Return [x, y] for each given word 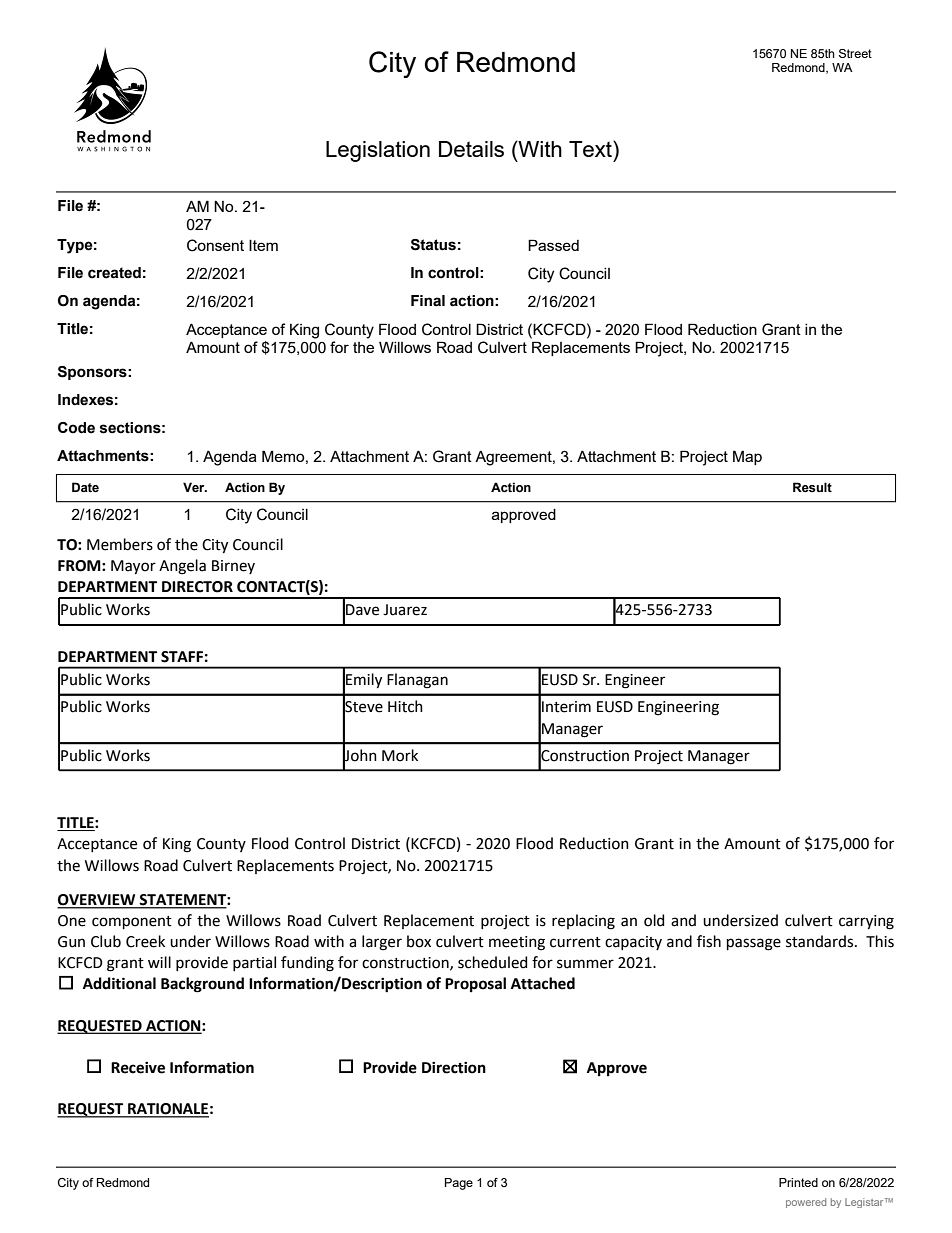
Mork [400, 755]
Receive [138, 1067]
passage [754, 944]
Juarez [405, 610]
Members [120, 544]
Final [428, 301]
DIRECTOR [197, 587]
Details [471, 149]
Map [747, 457]
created [114, 273]
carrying [866, 922]
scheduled [492, 962]
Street [855, 53]
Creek [145, 941]
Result [812, 487]
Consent [215, 245]
